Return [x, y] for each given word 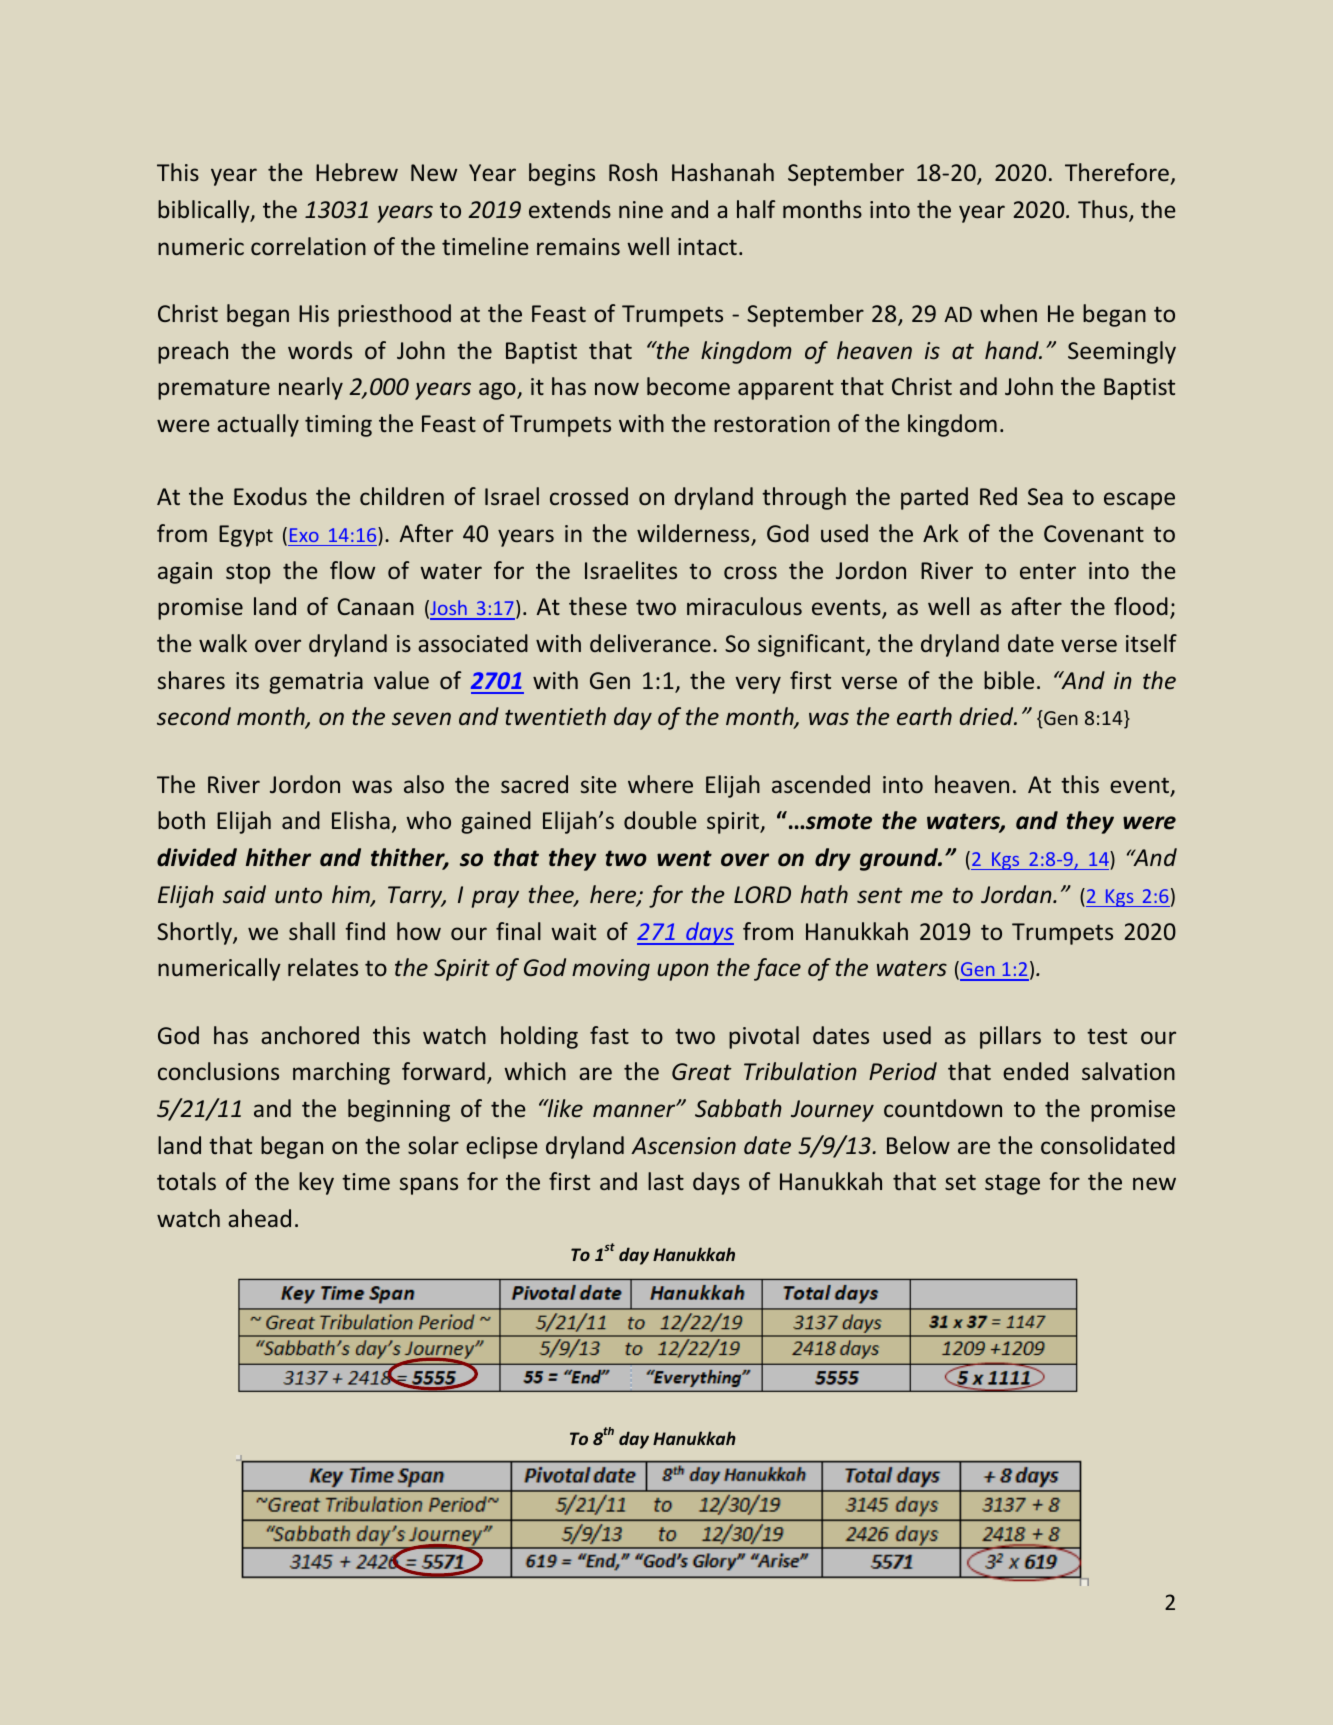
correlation [308, 246]
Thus [1104, 210]
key [316, 1183]
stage [1012, 1185]
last [666, 1181]
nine [641, 209]
